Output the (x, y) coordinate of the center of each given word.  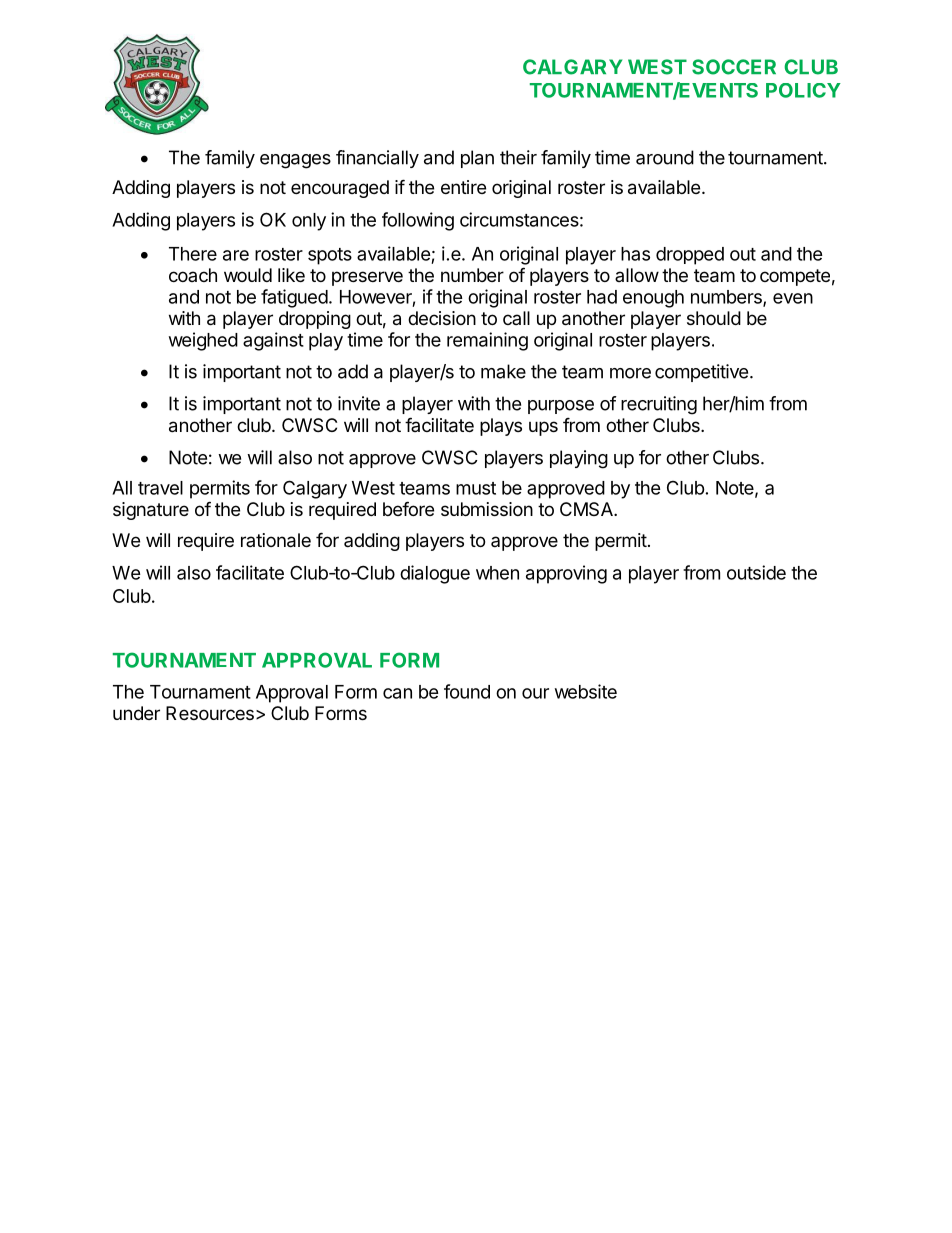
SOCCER (734, 67)
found (467, 691)
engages (295, 161)
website (586, 691)
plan (477, 159)
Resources (210, 713)
